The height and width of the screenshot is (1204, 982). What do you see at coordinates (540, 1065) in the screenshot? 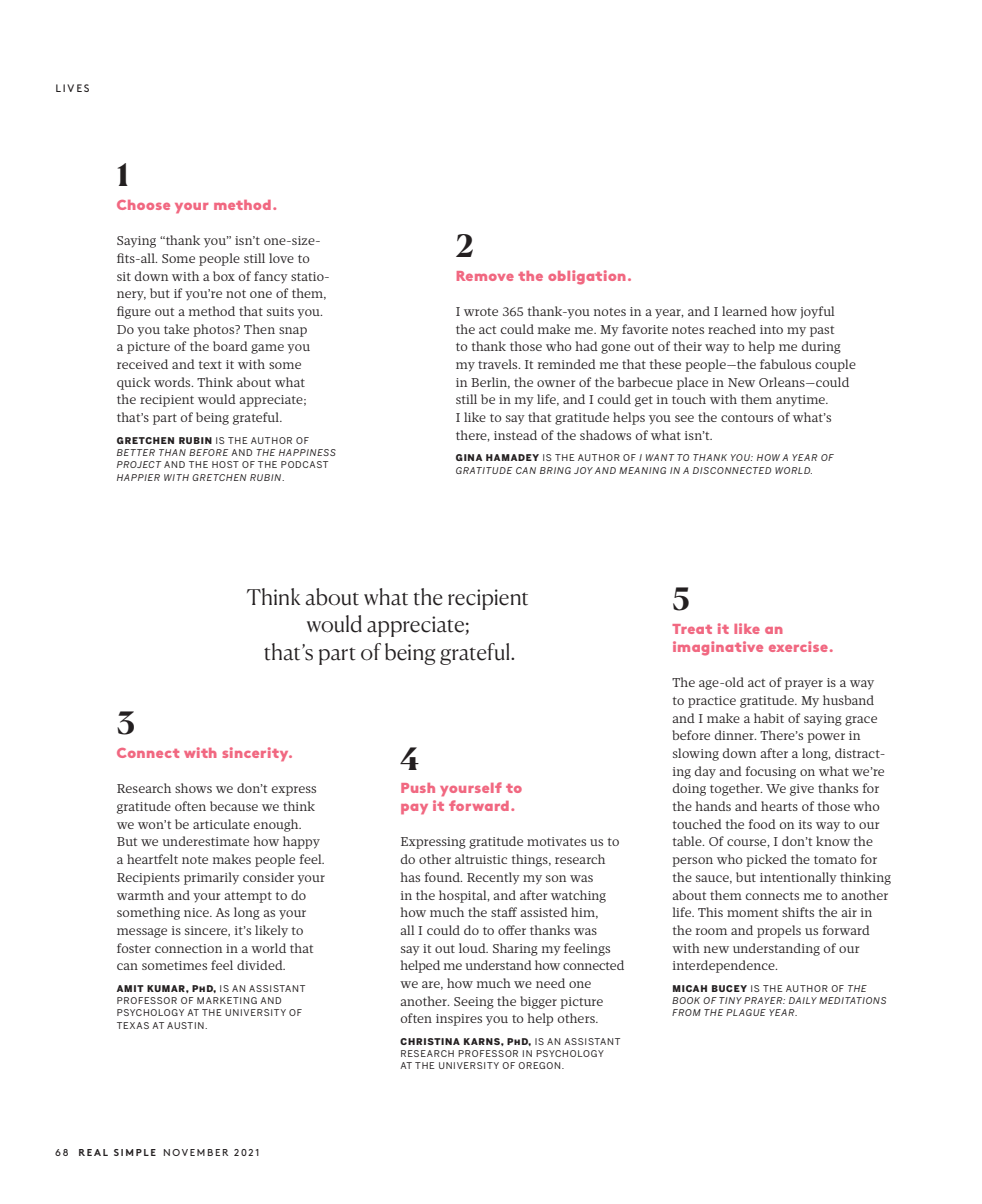
I see `OREGON` at bounding box center [540, 1065].
